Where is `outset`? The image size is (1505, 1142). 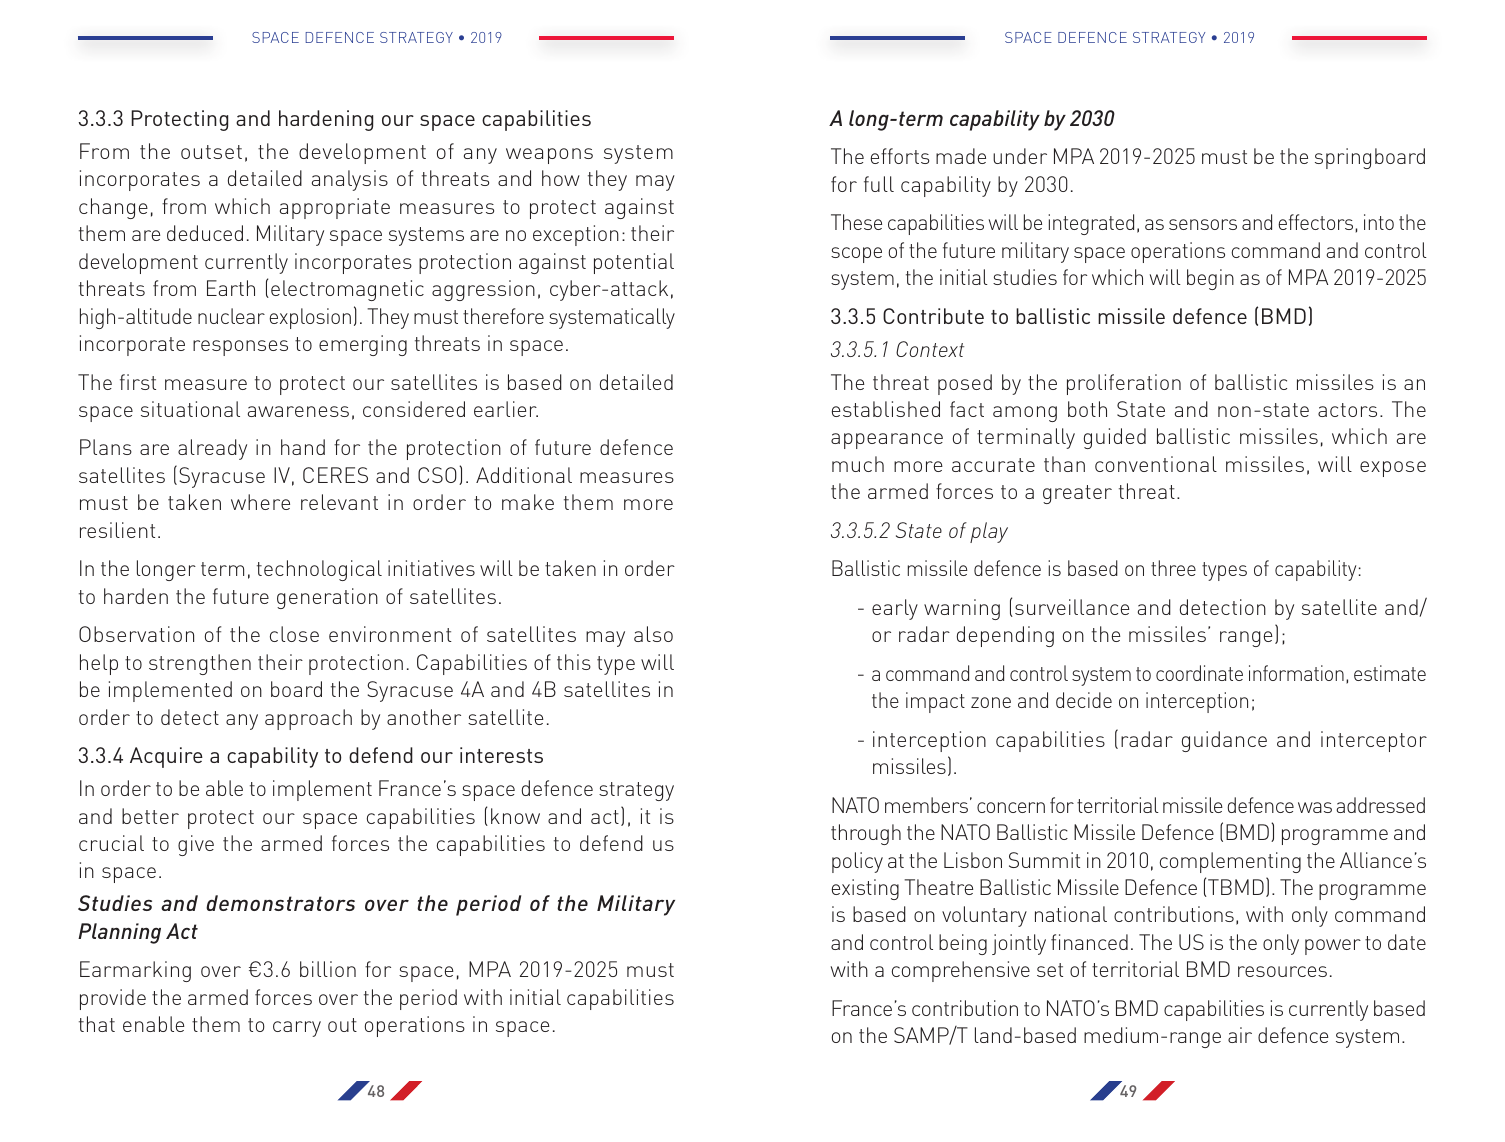
outset is located at coordinates (211, 152).
